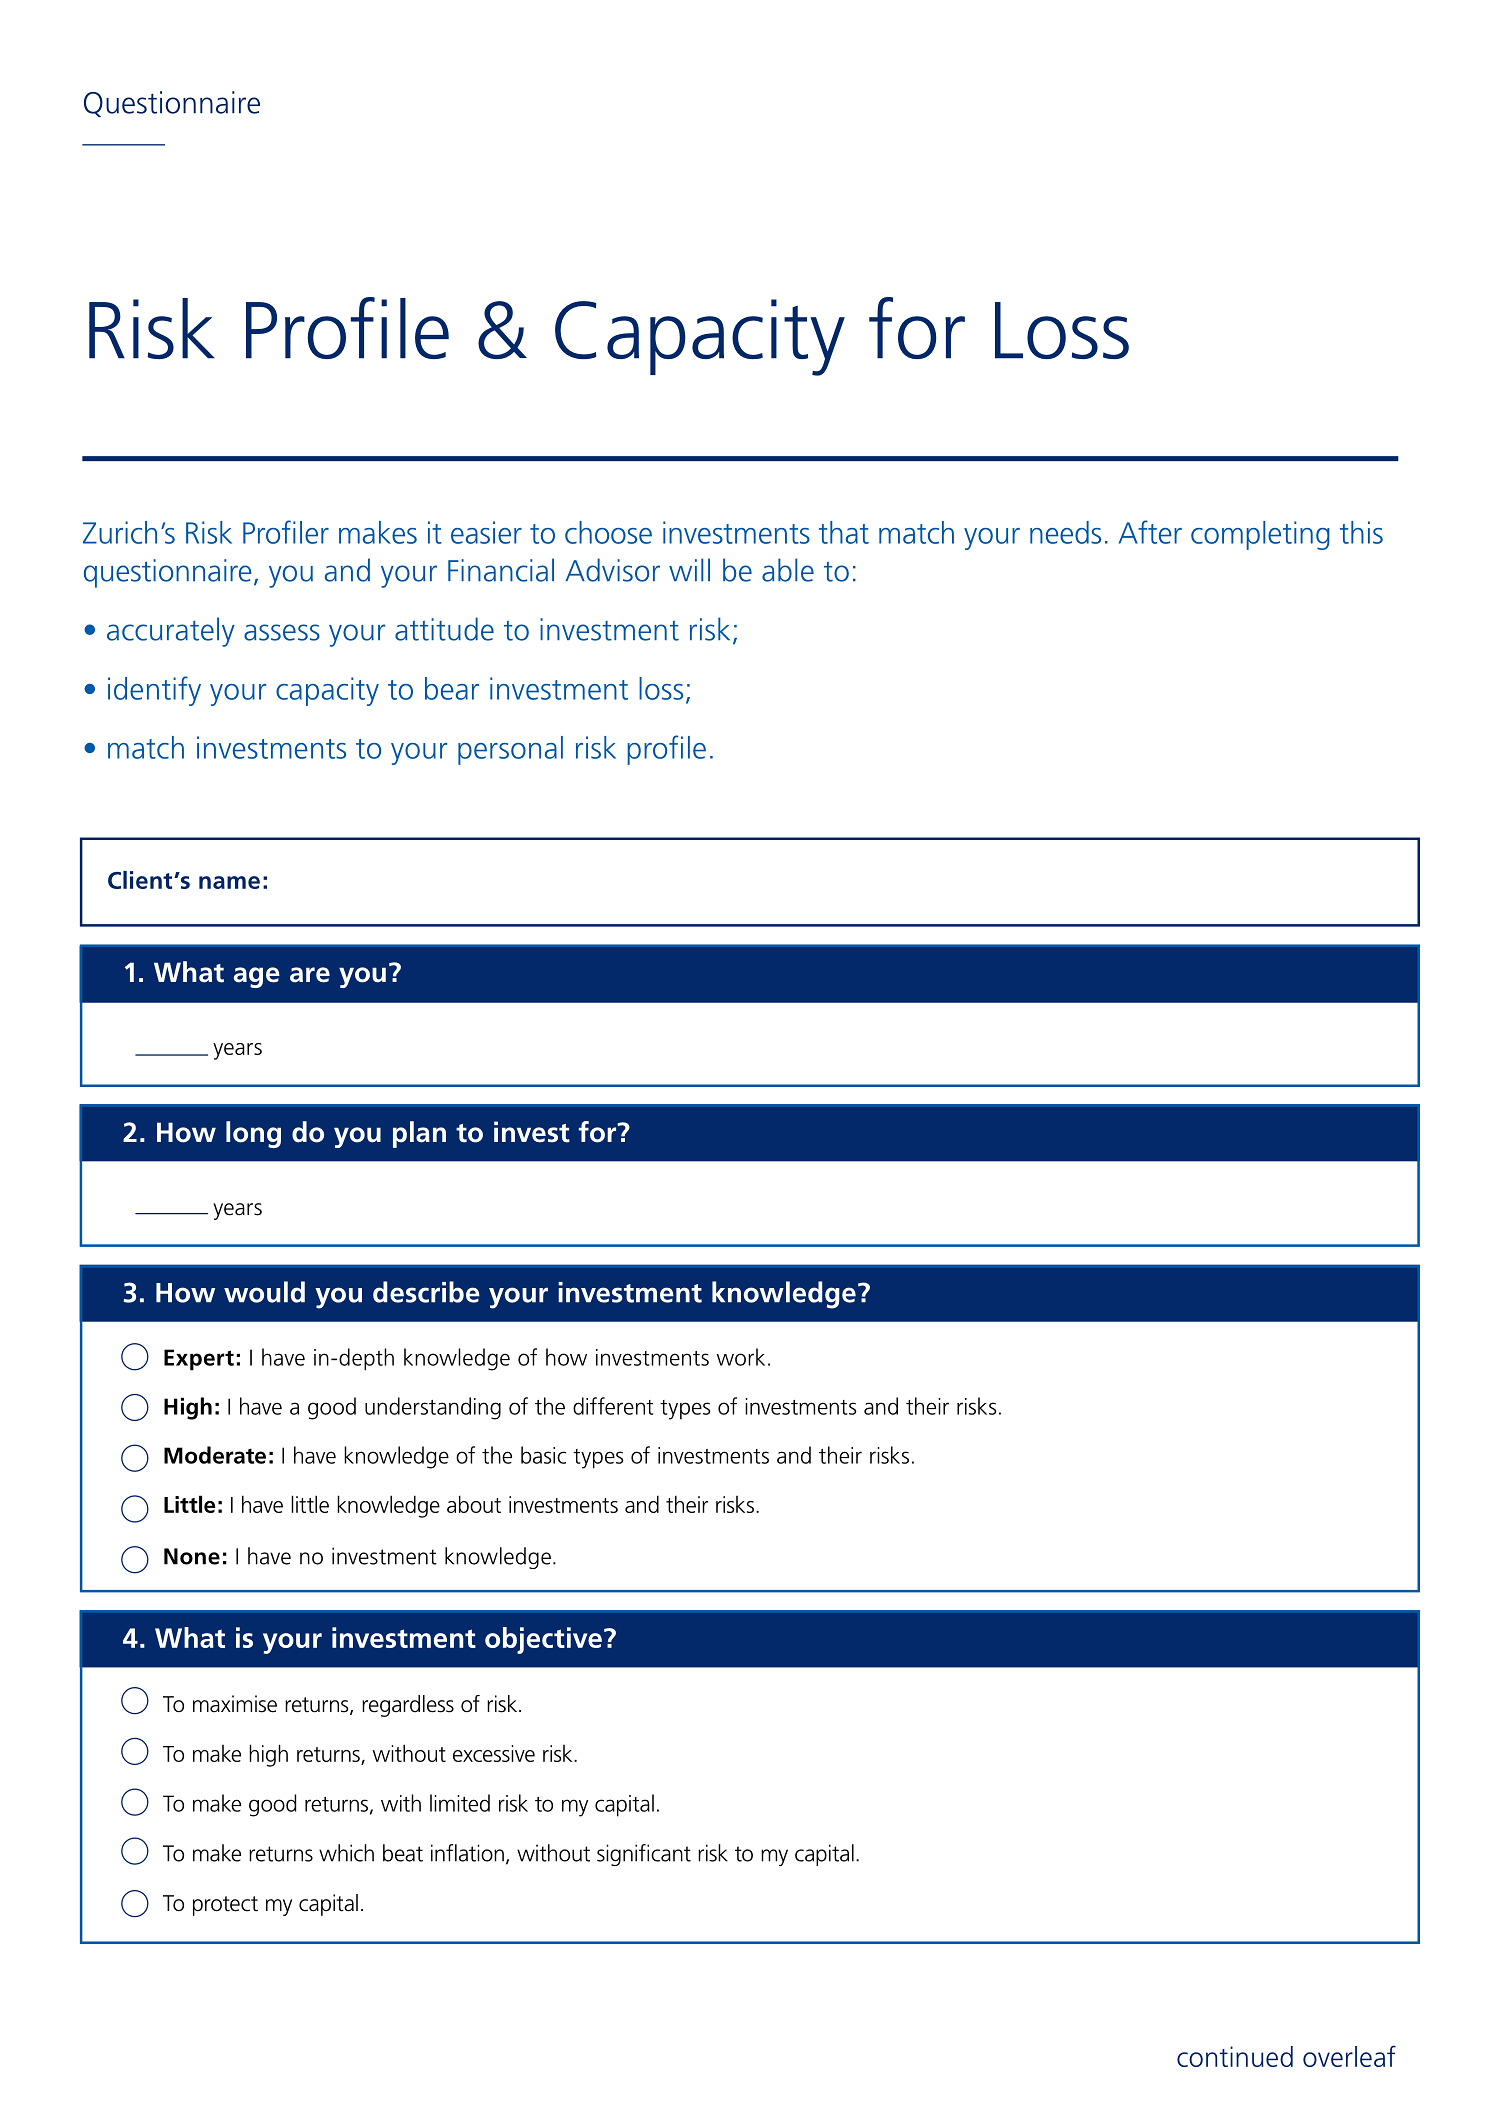 The height and width of the screenshot is (2117, 1497). I want to click on assess, so click(282, 632).
